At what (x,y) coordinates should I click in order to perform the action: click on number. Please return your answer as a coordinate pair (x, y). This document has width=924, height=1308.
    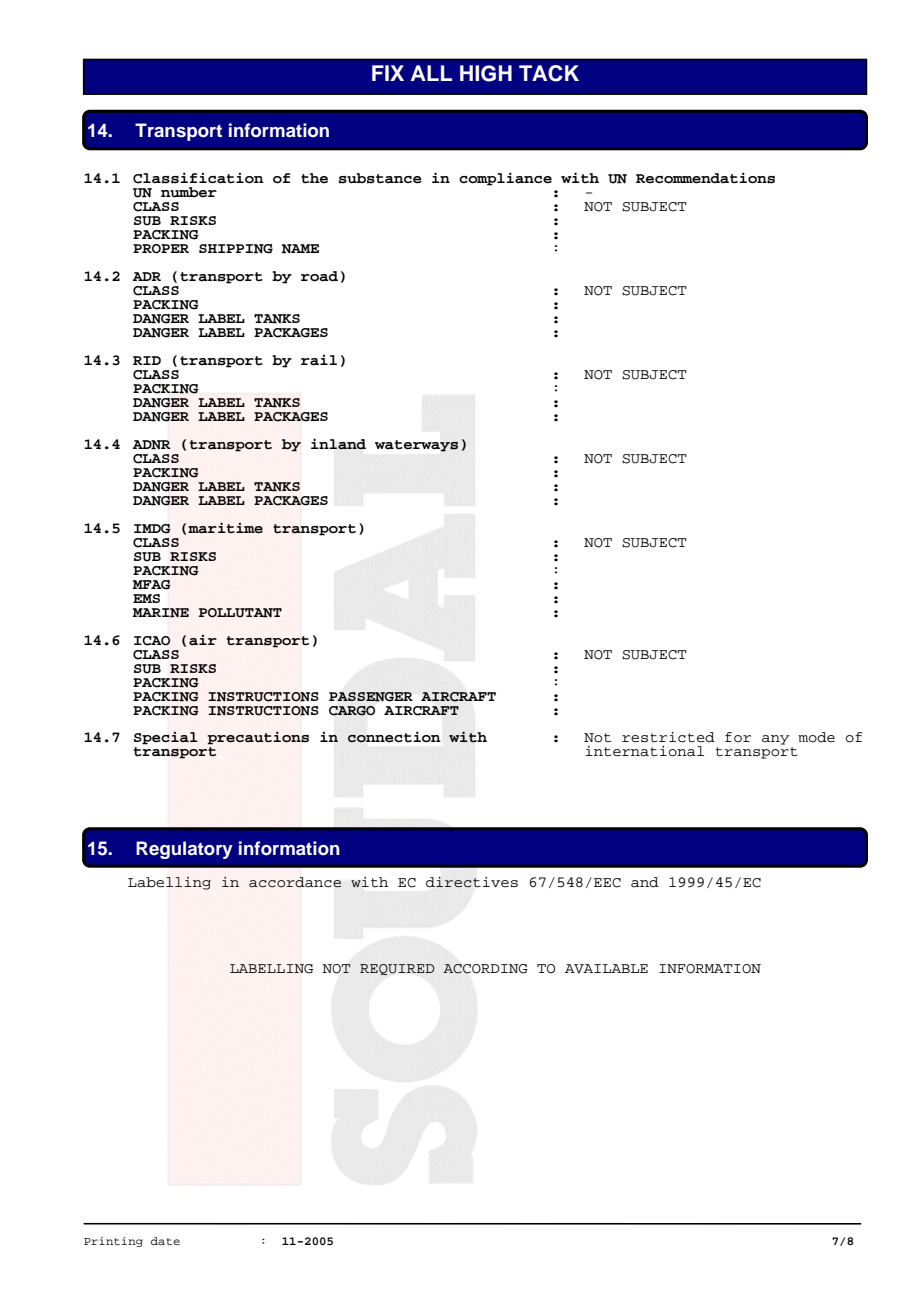
    Looking at the image, I should click on (189, 192).
